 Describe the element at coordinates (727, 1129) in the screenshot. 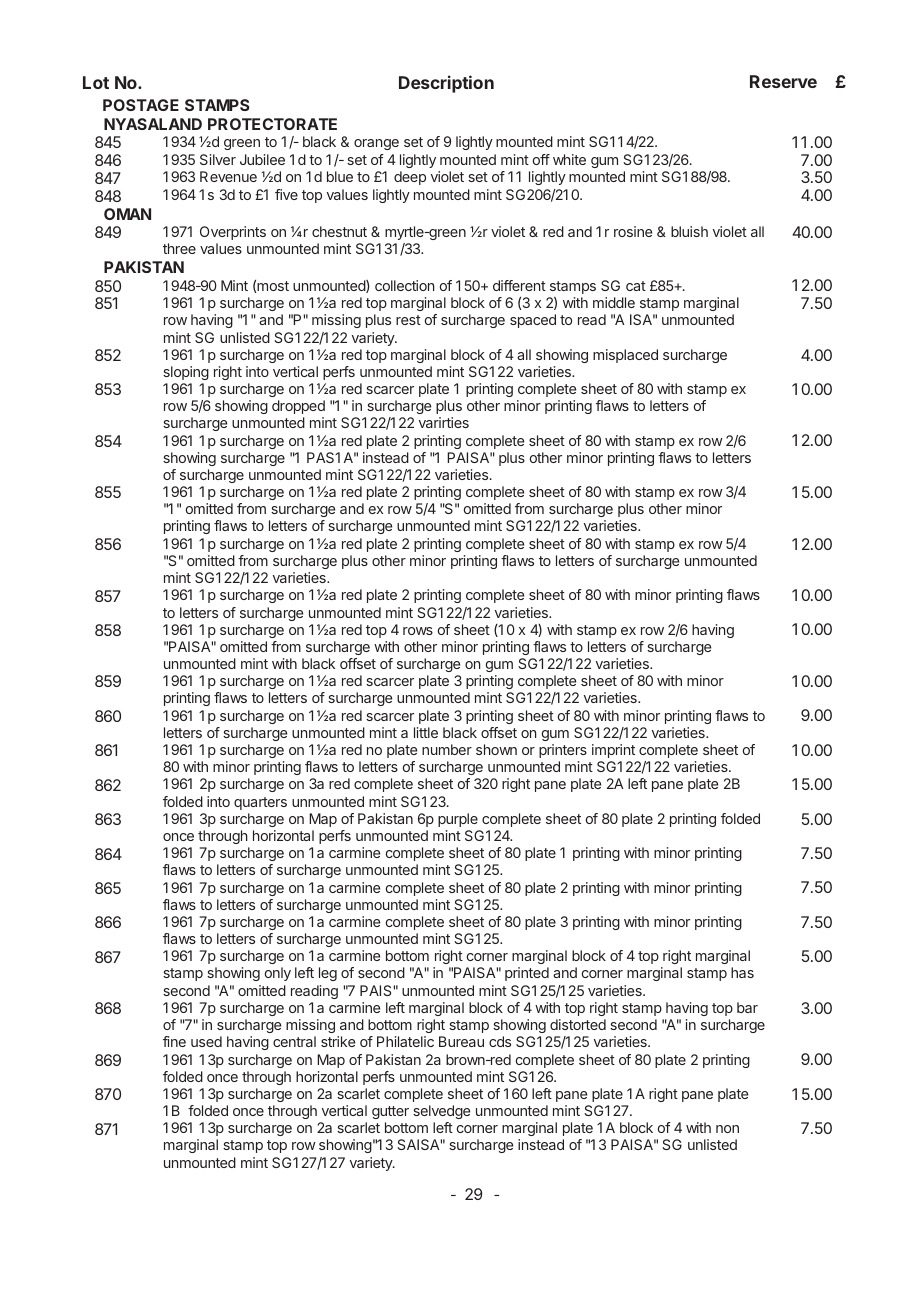

I see `non` at that location.
